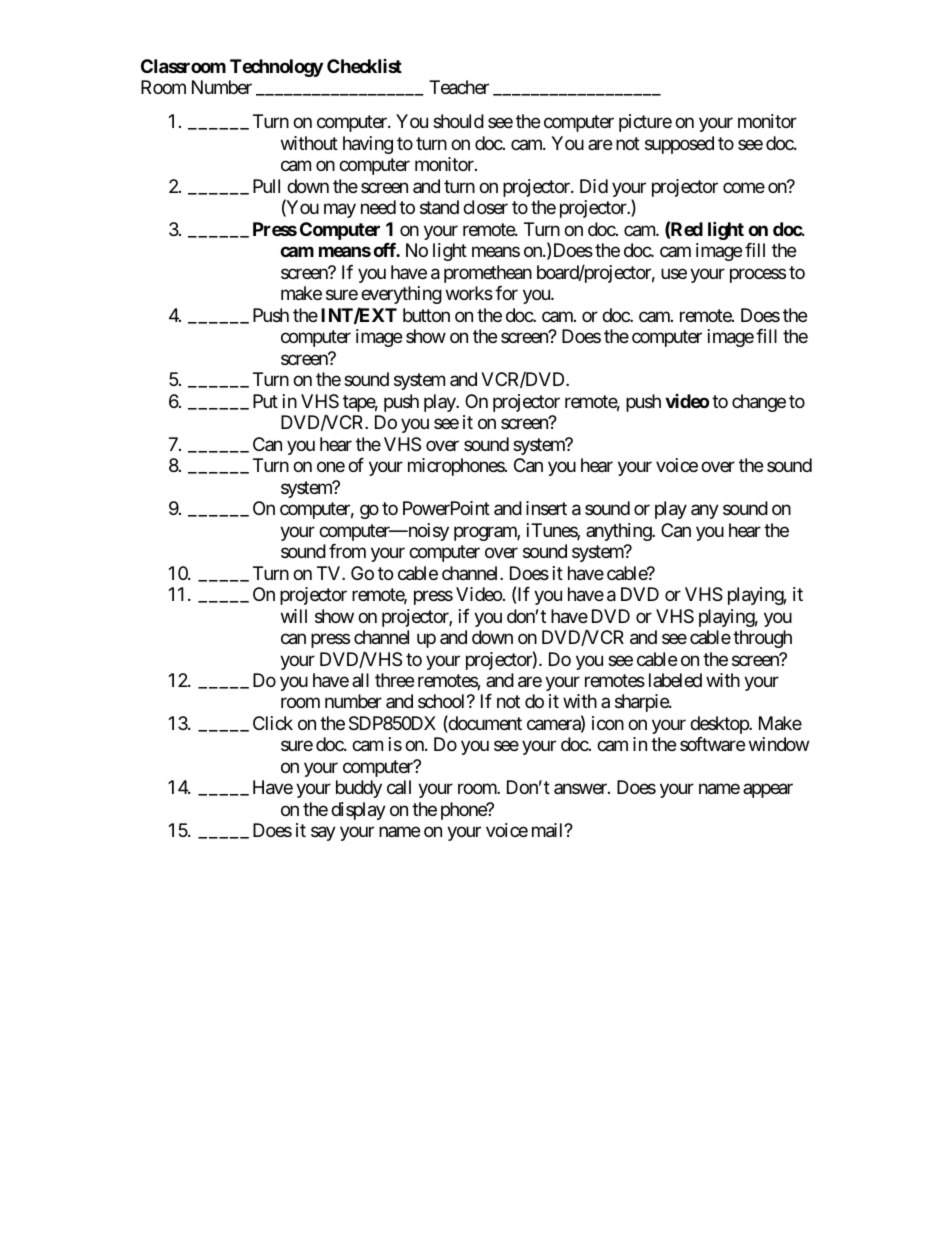 The image size is (952, 1233). I want to click on for, so click(506, 293).
